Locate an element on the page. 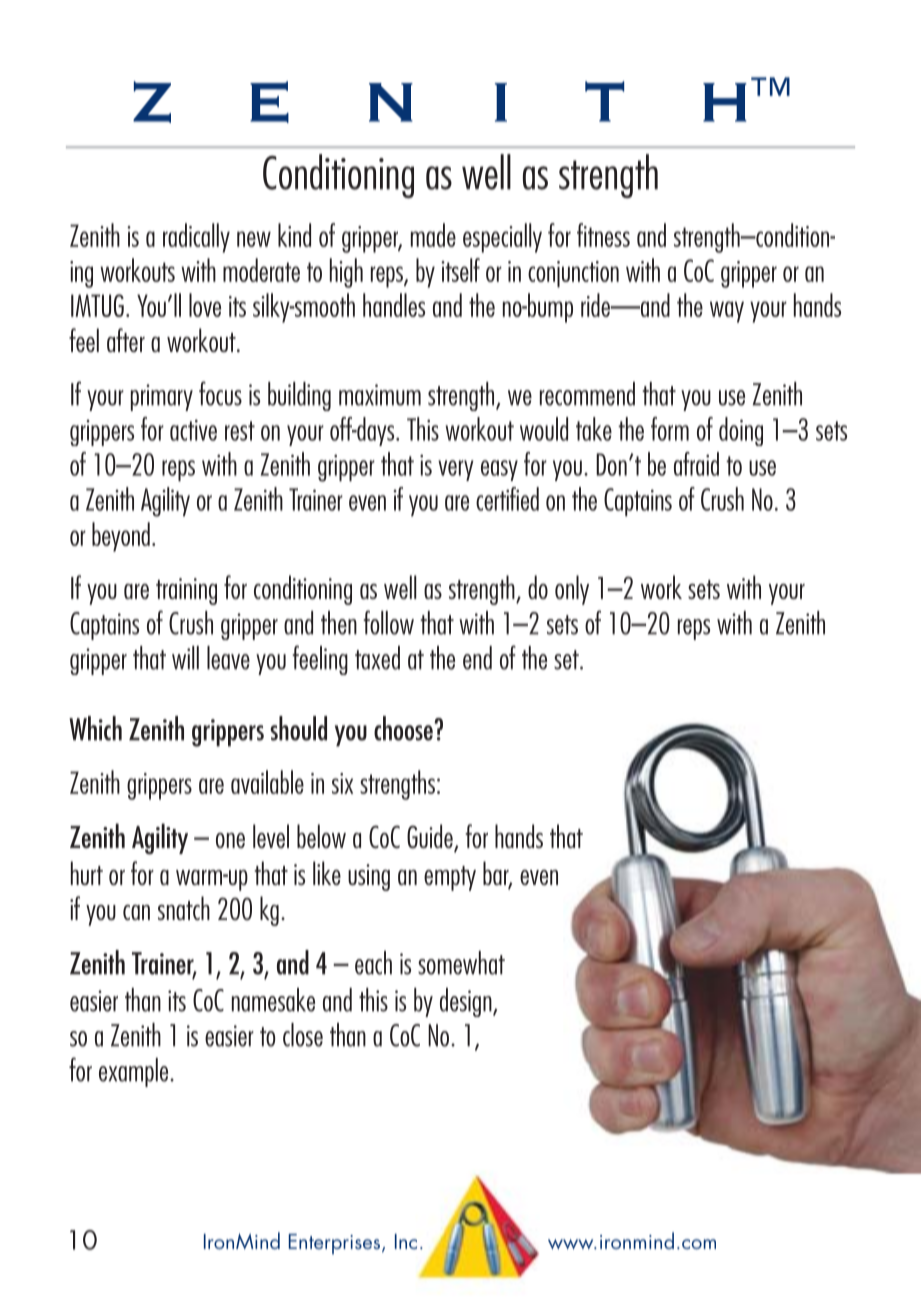 The height and width of the document is (1316, 921). somewhat is located at coordinates (461, 963).
